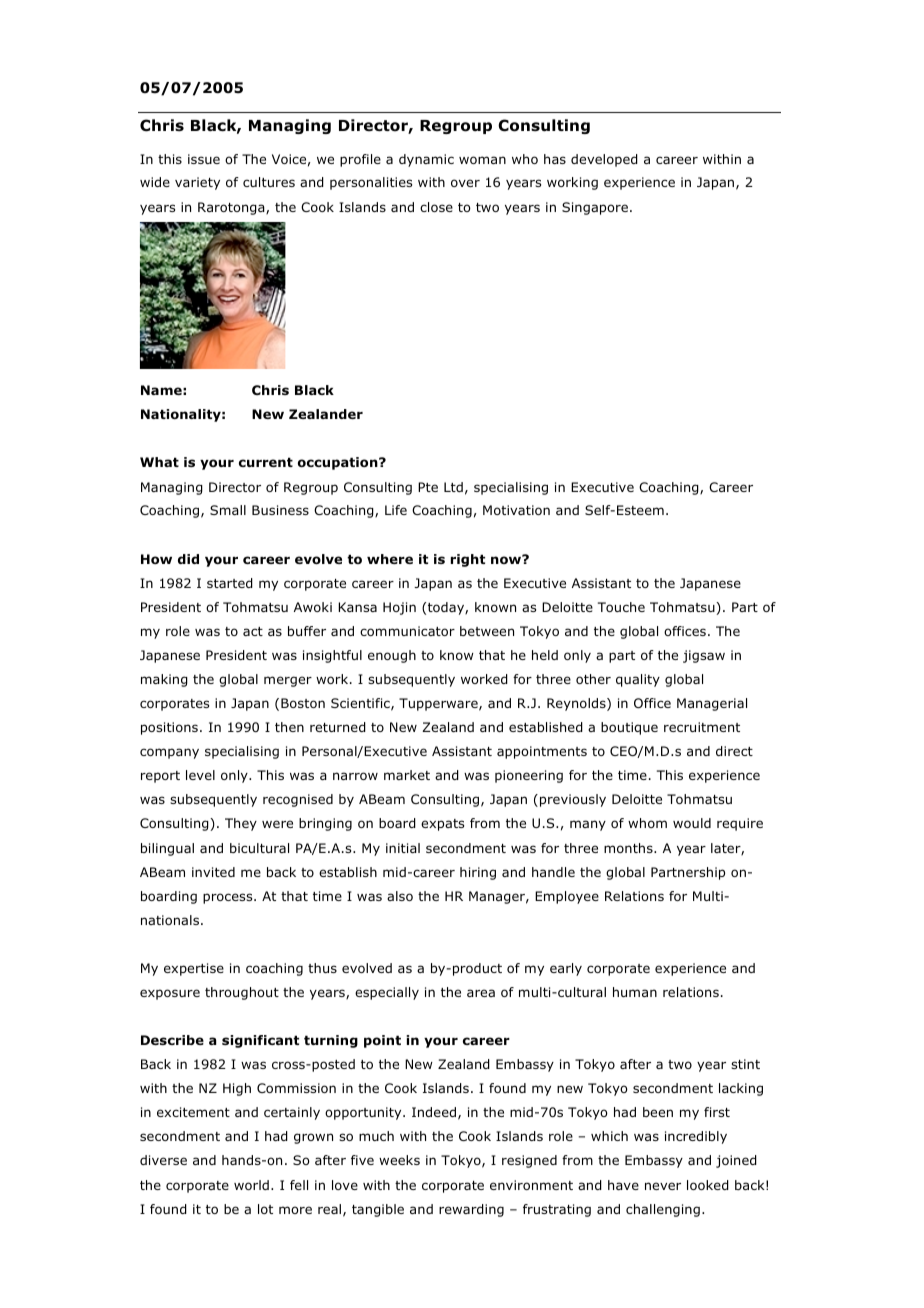  What do you see at coordinates (638, 680) in the screenshot?
I see `quality` at bounding box center [638, 680].
